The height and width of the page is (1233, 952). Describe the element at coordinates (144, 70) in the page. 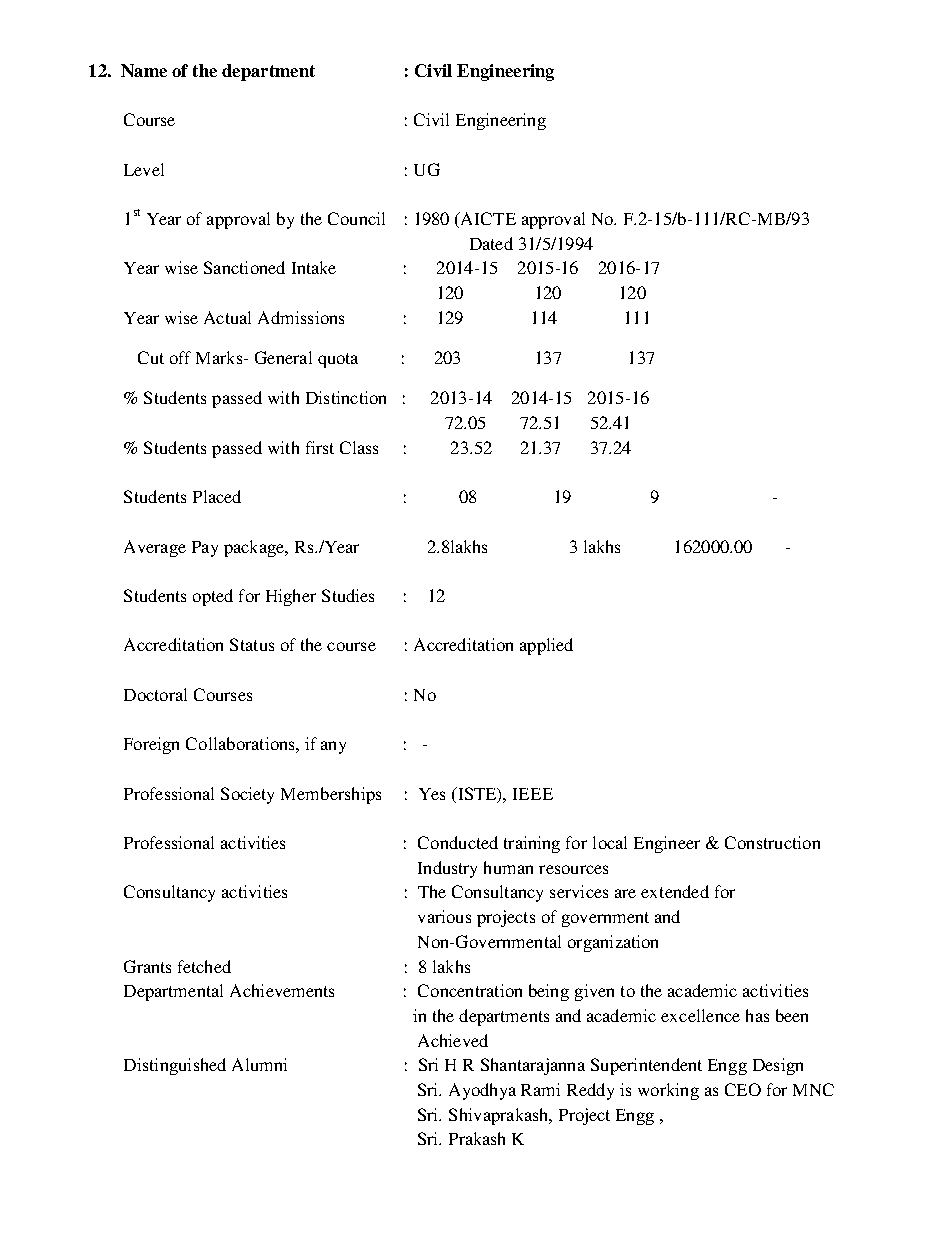

I see `Name` at that location.
